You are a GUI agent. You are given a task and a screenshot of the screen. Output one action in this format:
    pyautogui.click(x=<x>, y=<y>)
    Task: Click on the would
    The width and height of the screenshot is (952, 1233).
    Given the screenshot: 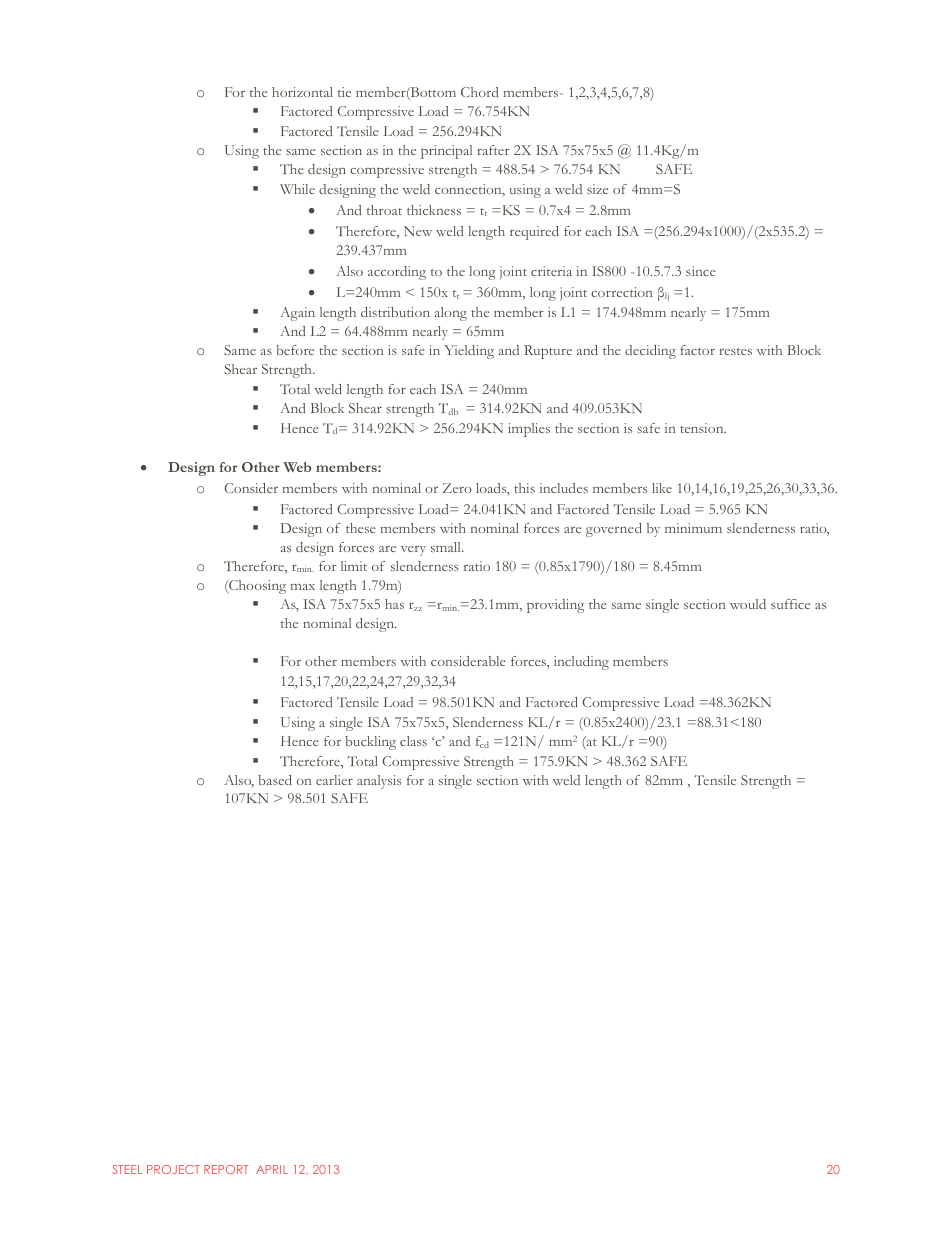 What is the action you would take?
    pyautogui.click(x=748, y=604)
